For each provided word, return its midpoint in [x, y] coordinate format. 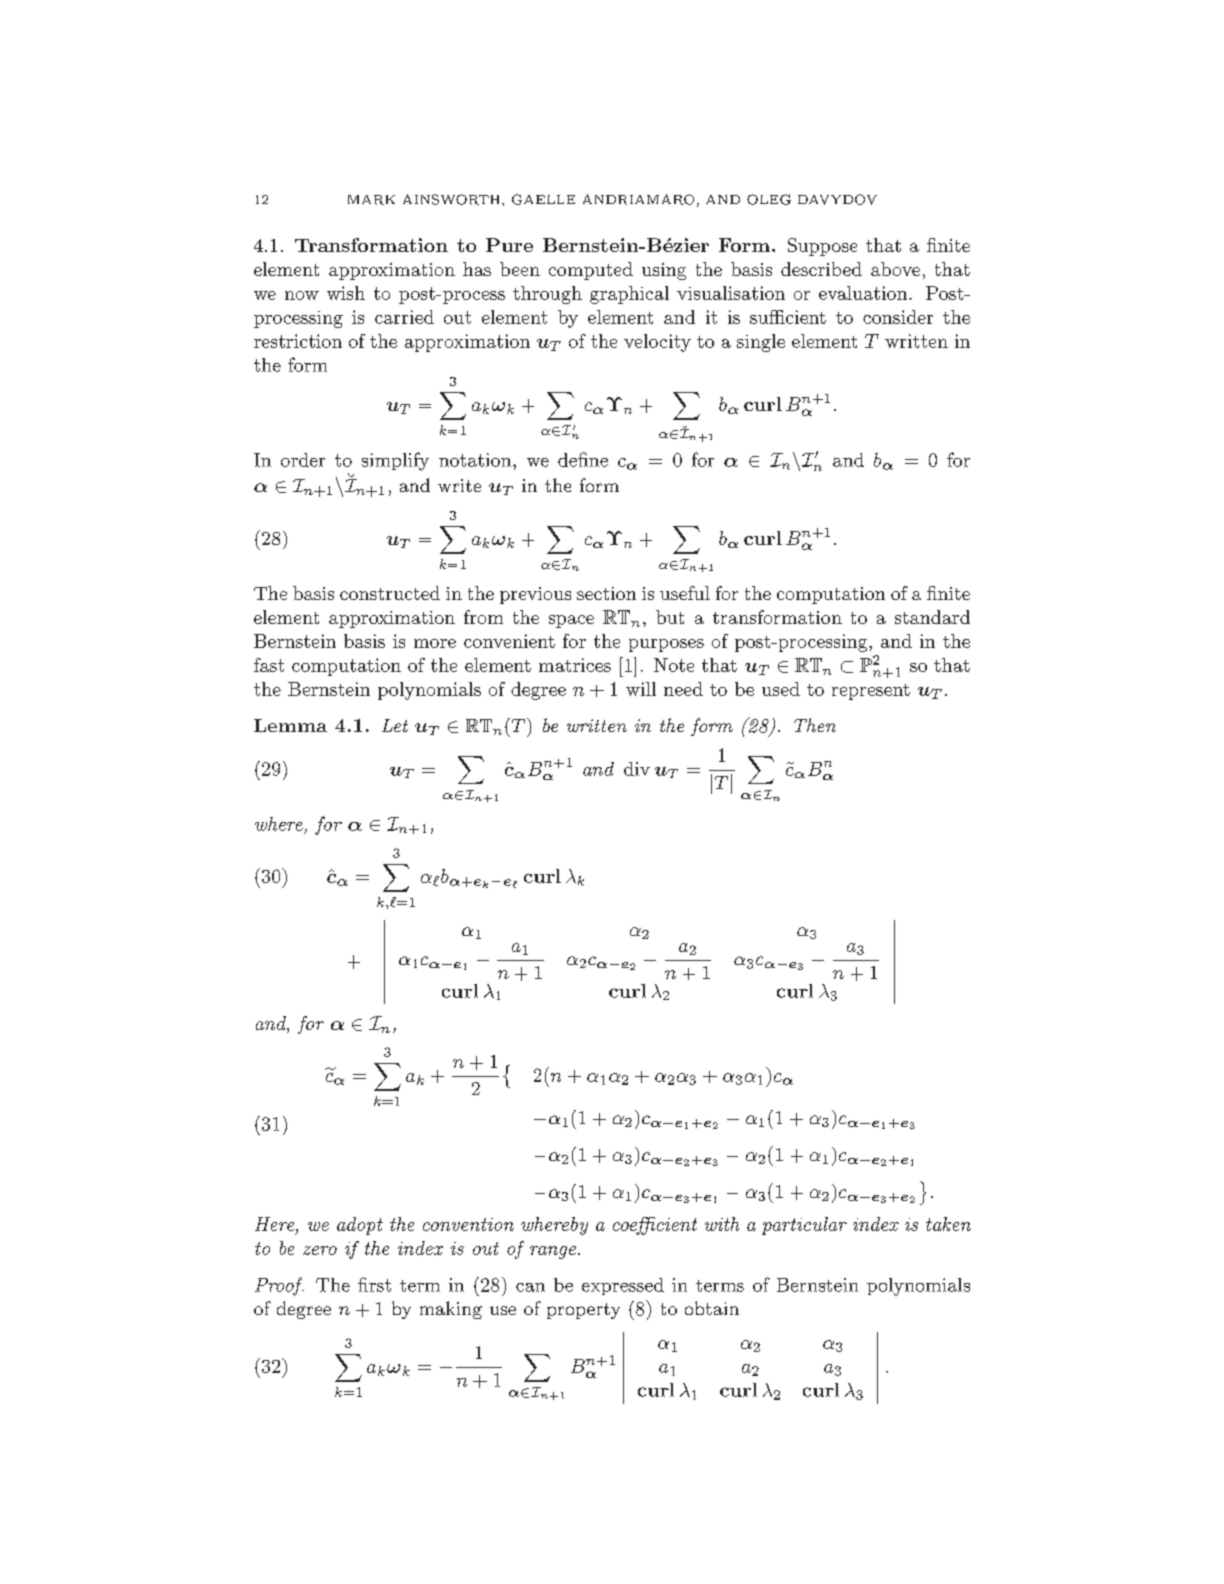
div [637, 769]
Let [395, 725]
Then [815, 725]
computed [591, 271]
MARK [371, 200]
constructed [390, 593]
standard [932, 617]
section [606, 593]
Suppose [822, 247]
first [374, 1284]
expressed [623, 1286]
